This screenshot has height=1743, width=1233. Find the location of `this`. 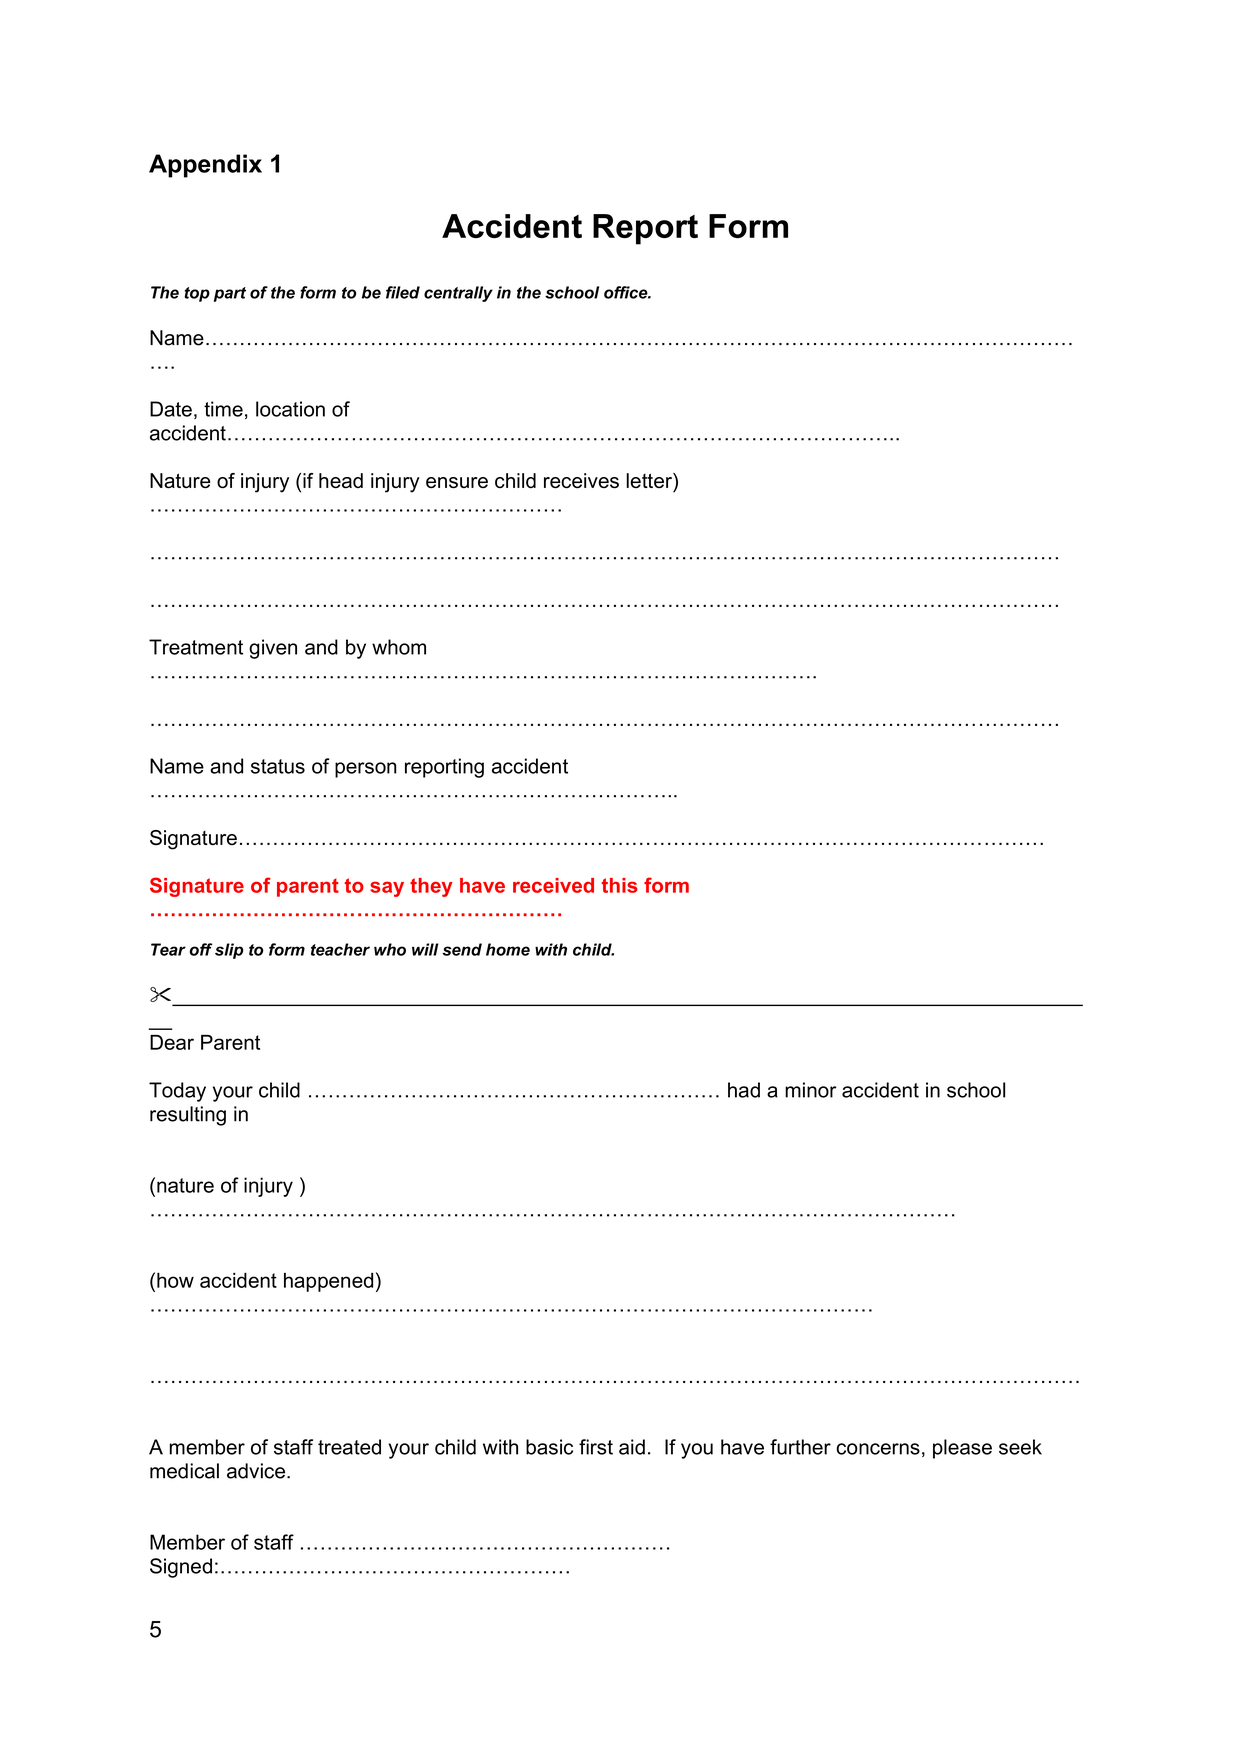

this is located at coordinates (620, 885).
